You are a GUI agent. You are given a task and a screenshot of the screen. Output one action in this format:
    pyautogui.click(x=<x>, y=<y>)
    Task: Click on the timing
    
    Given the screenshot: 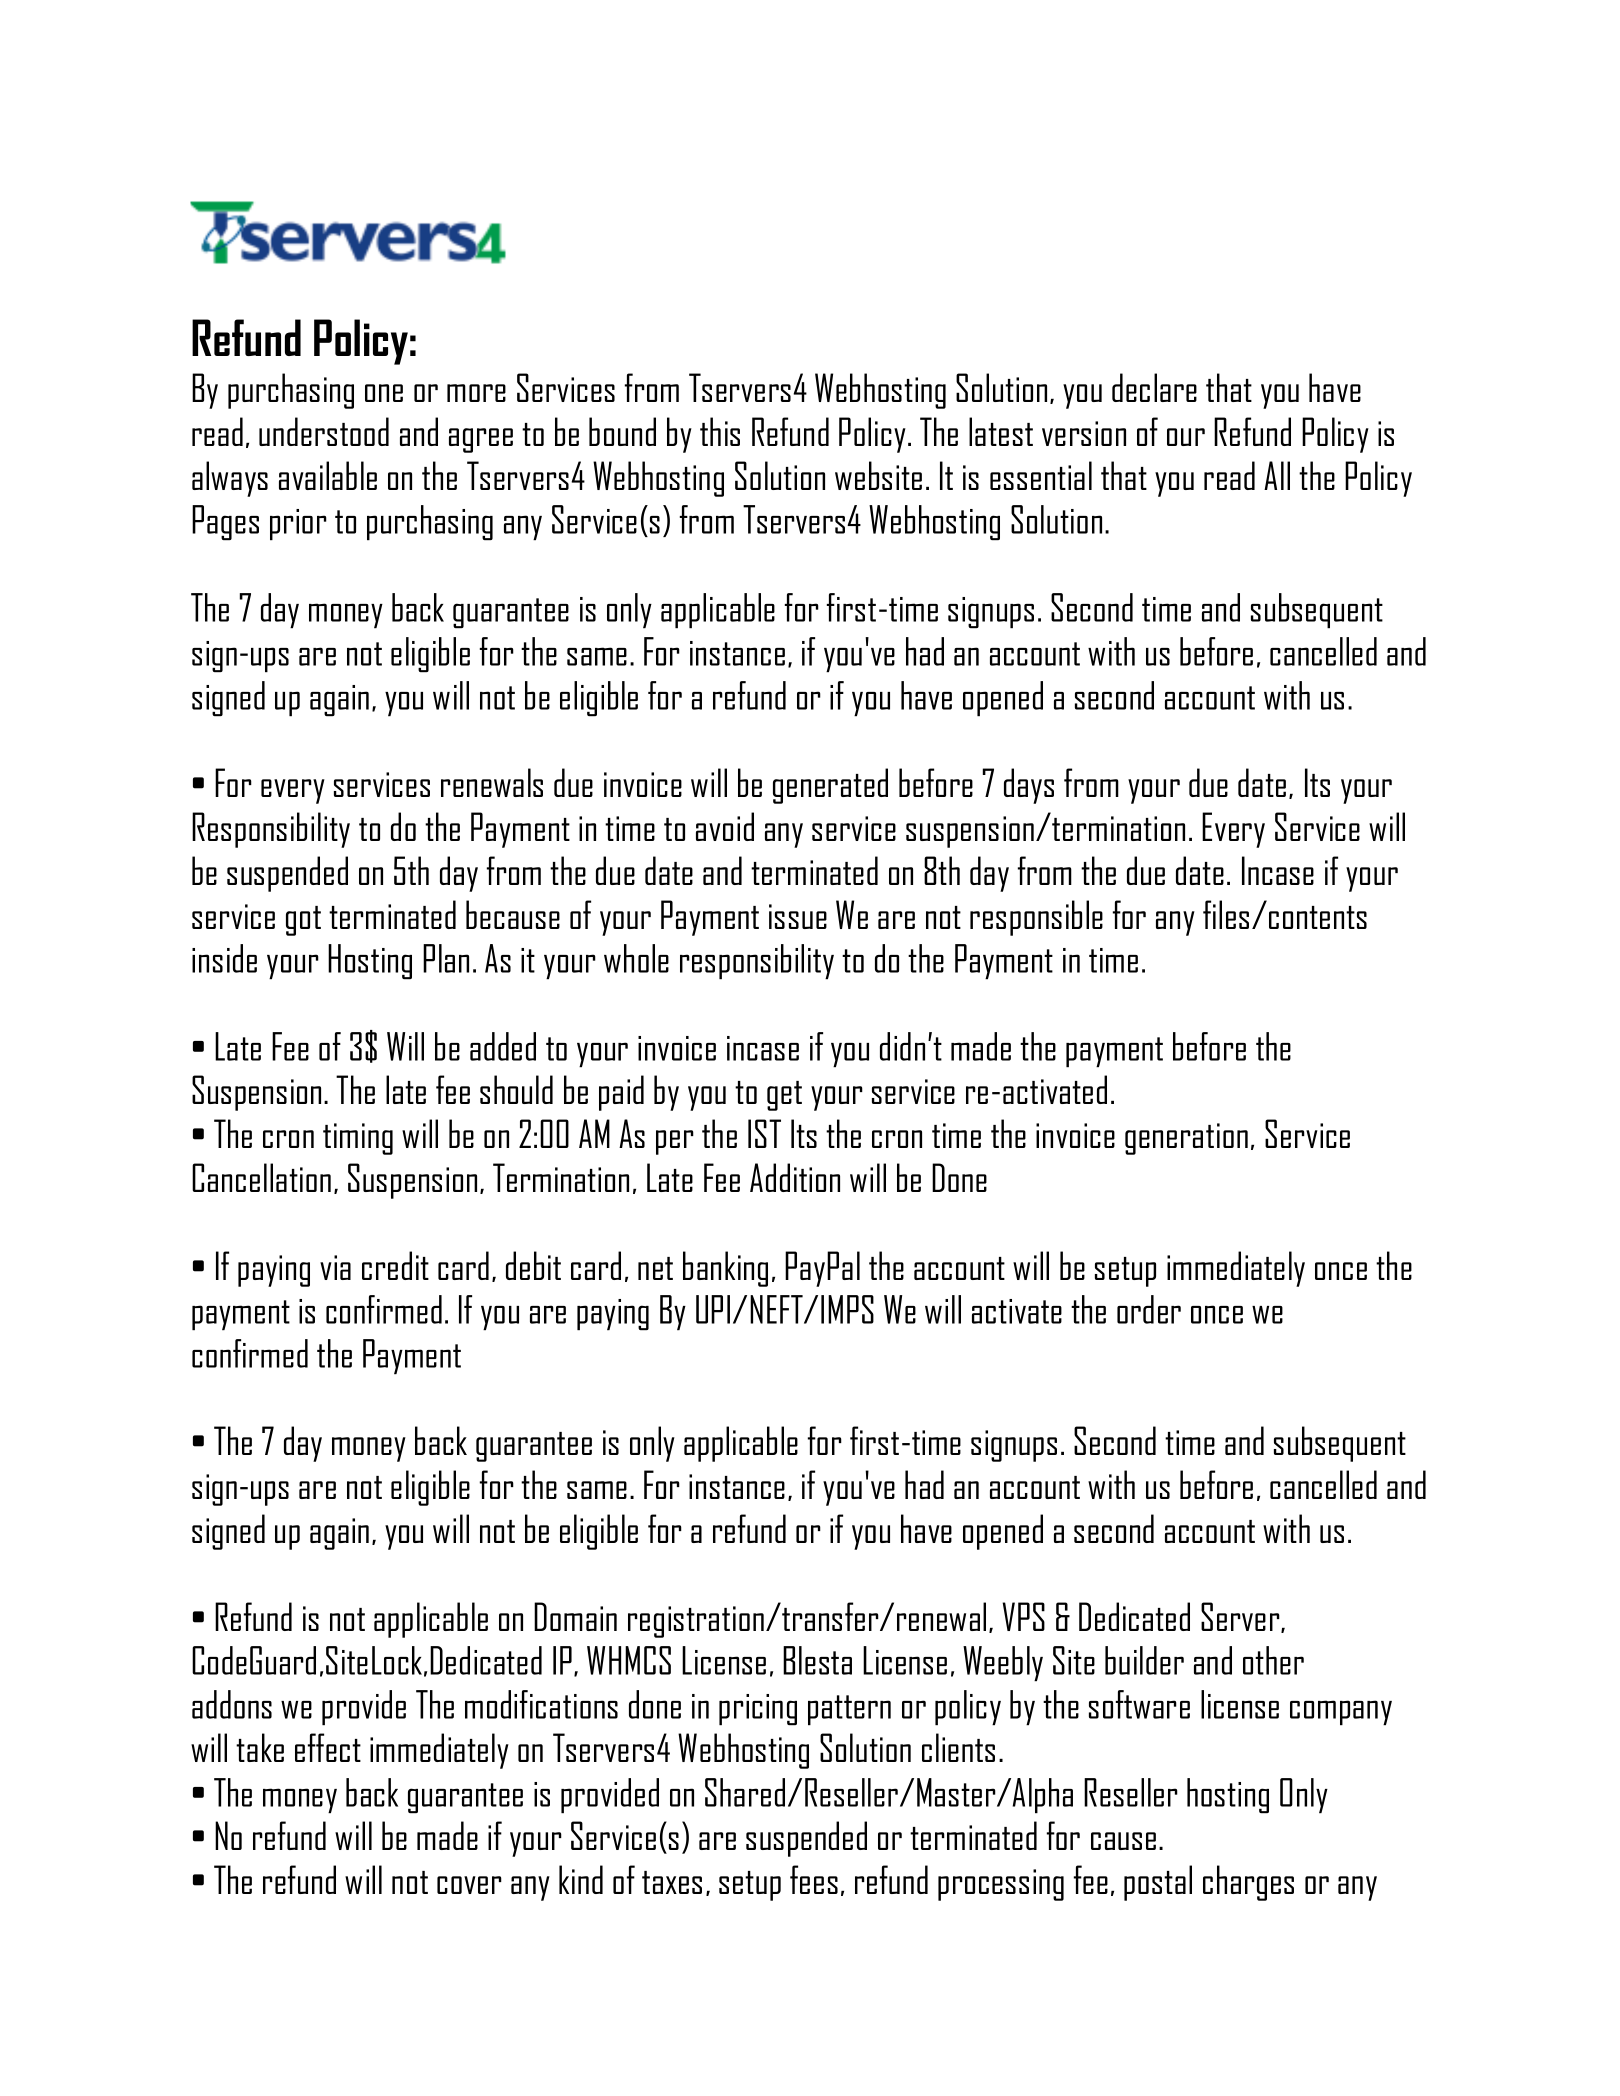 What is the action you would take?
    pyautogui.click(x=358, y=1139)
